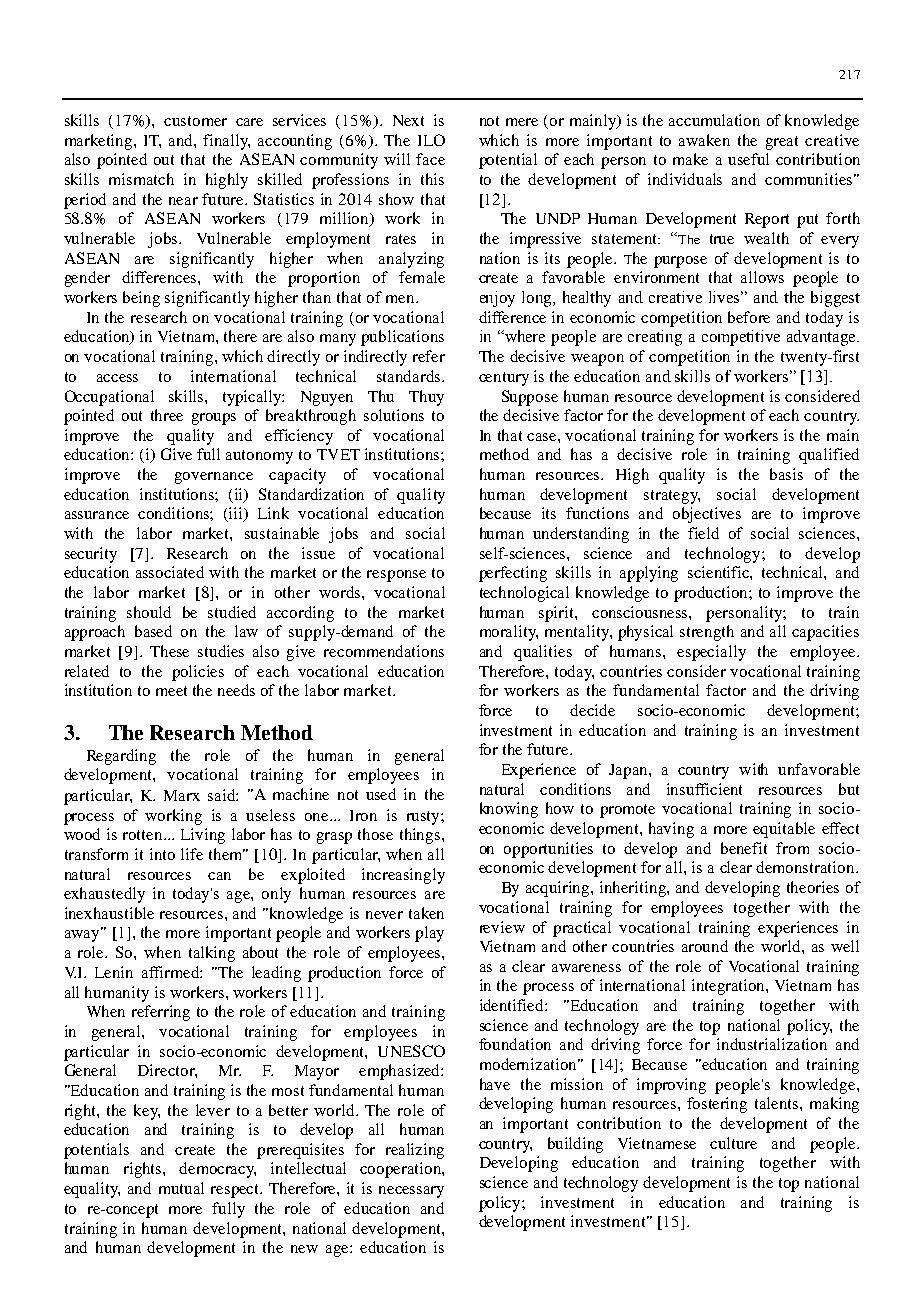 The image size is (924, 1309). Describe the element at coordinates (504, 379) in the document. I see `century` at that location.
